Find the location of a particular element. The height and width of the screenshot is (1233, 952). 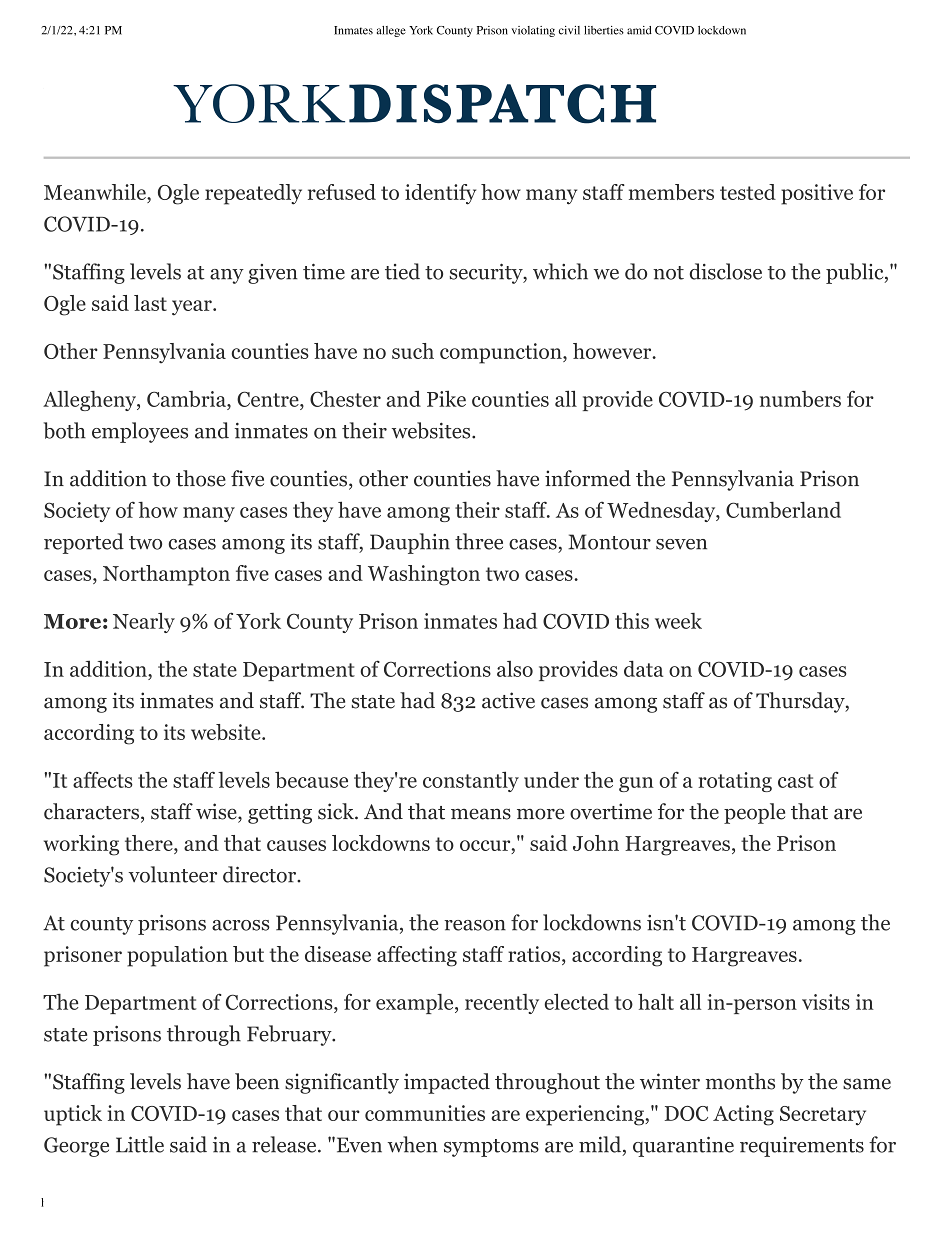

Acting is located at coordinates (743, 1115).
